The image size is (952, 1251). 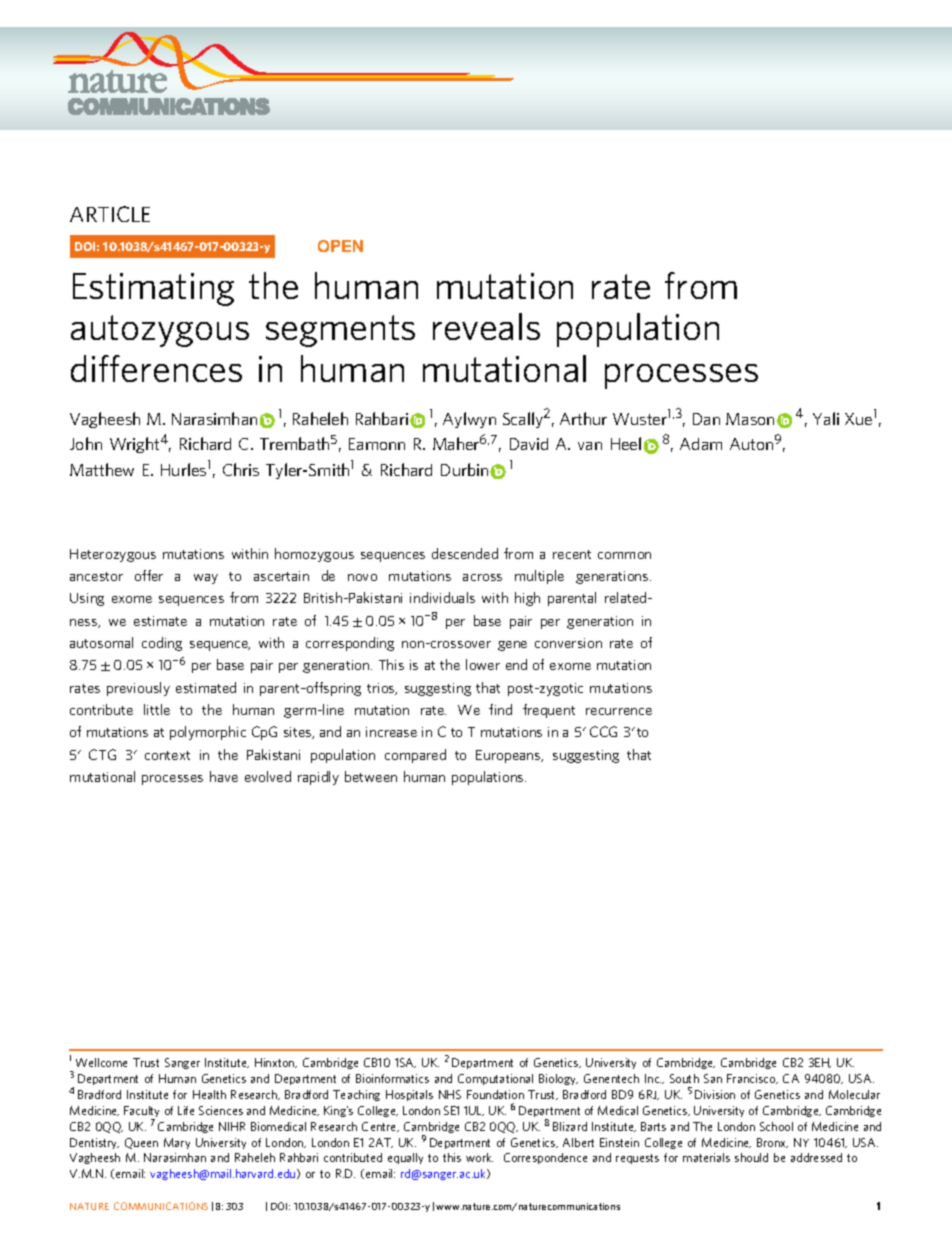 I want to click on CCG, so click(x=603, y=731).
